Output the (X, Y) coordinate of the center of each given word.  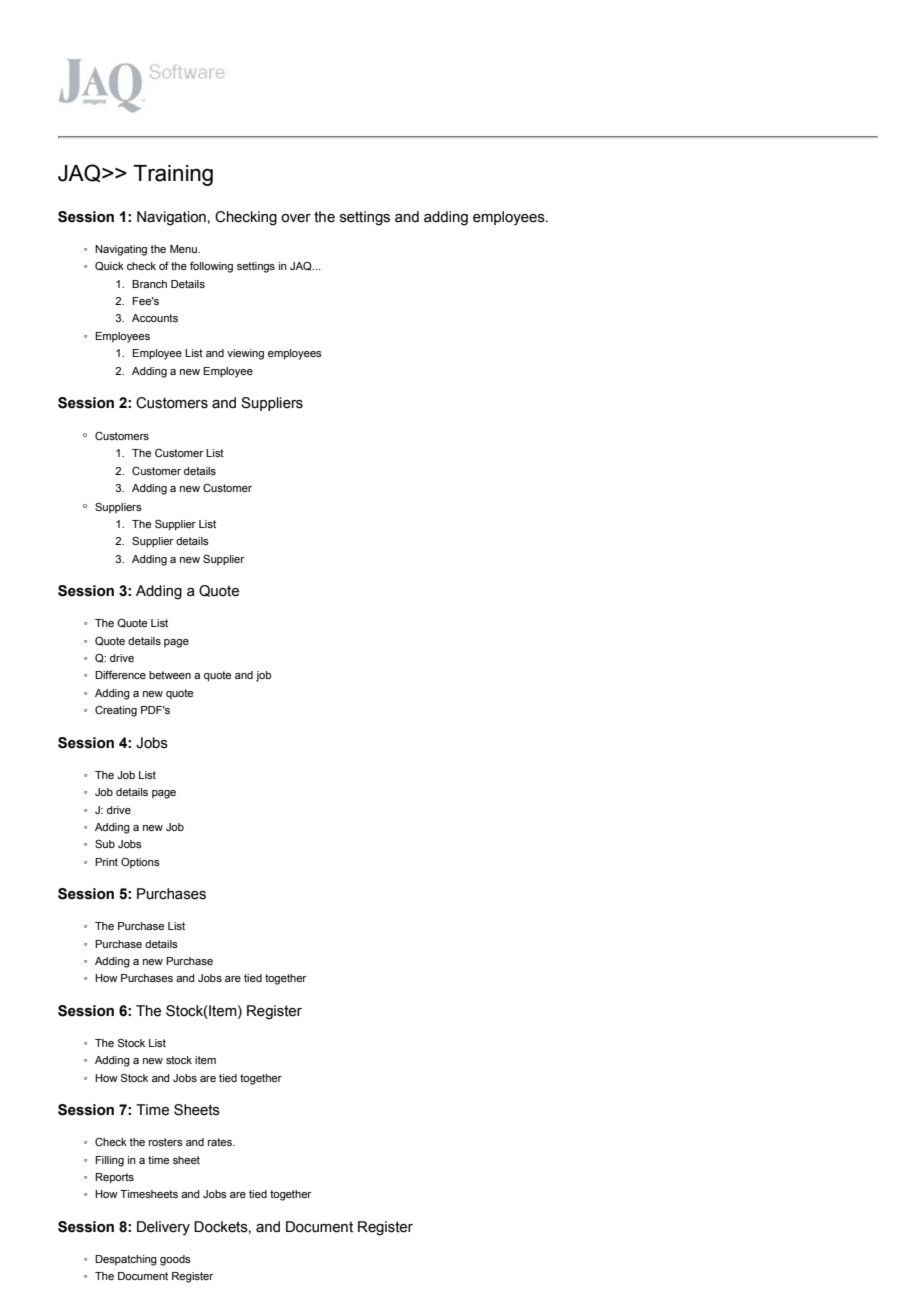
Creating (116, 711)
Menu (184, 249)
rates (221, 1142)
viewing (245, 354)
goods (175, 1260)
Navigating (121, 250)
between (170, 675)
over (296, 218)
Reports (114, 1178)
